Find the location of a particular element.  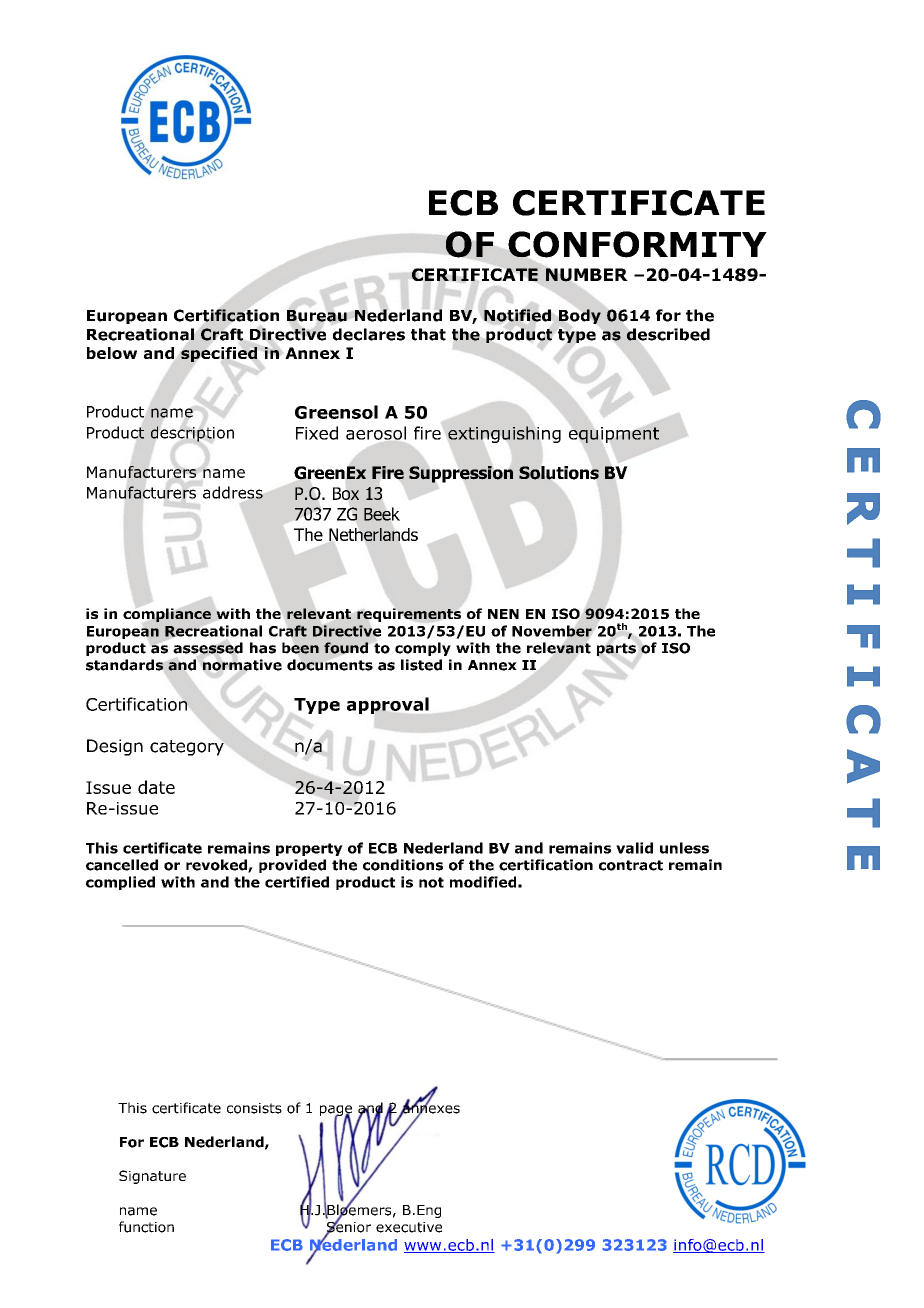

declares is located at coordinates (369, 334).
